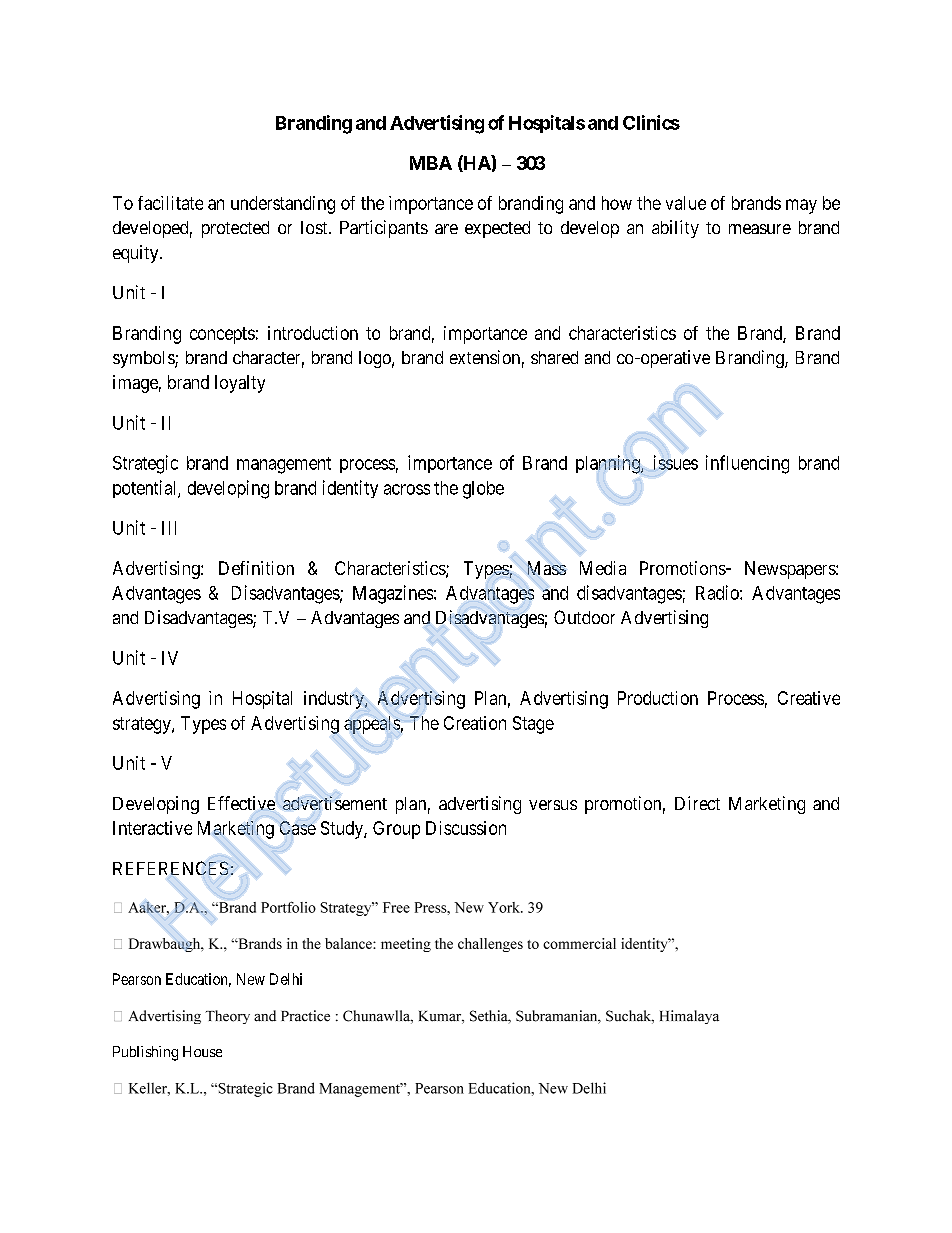  What do you see at coordinates (697, 803) in the screenshot?
I see `Direct` at bounding box center [697, 803].
